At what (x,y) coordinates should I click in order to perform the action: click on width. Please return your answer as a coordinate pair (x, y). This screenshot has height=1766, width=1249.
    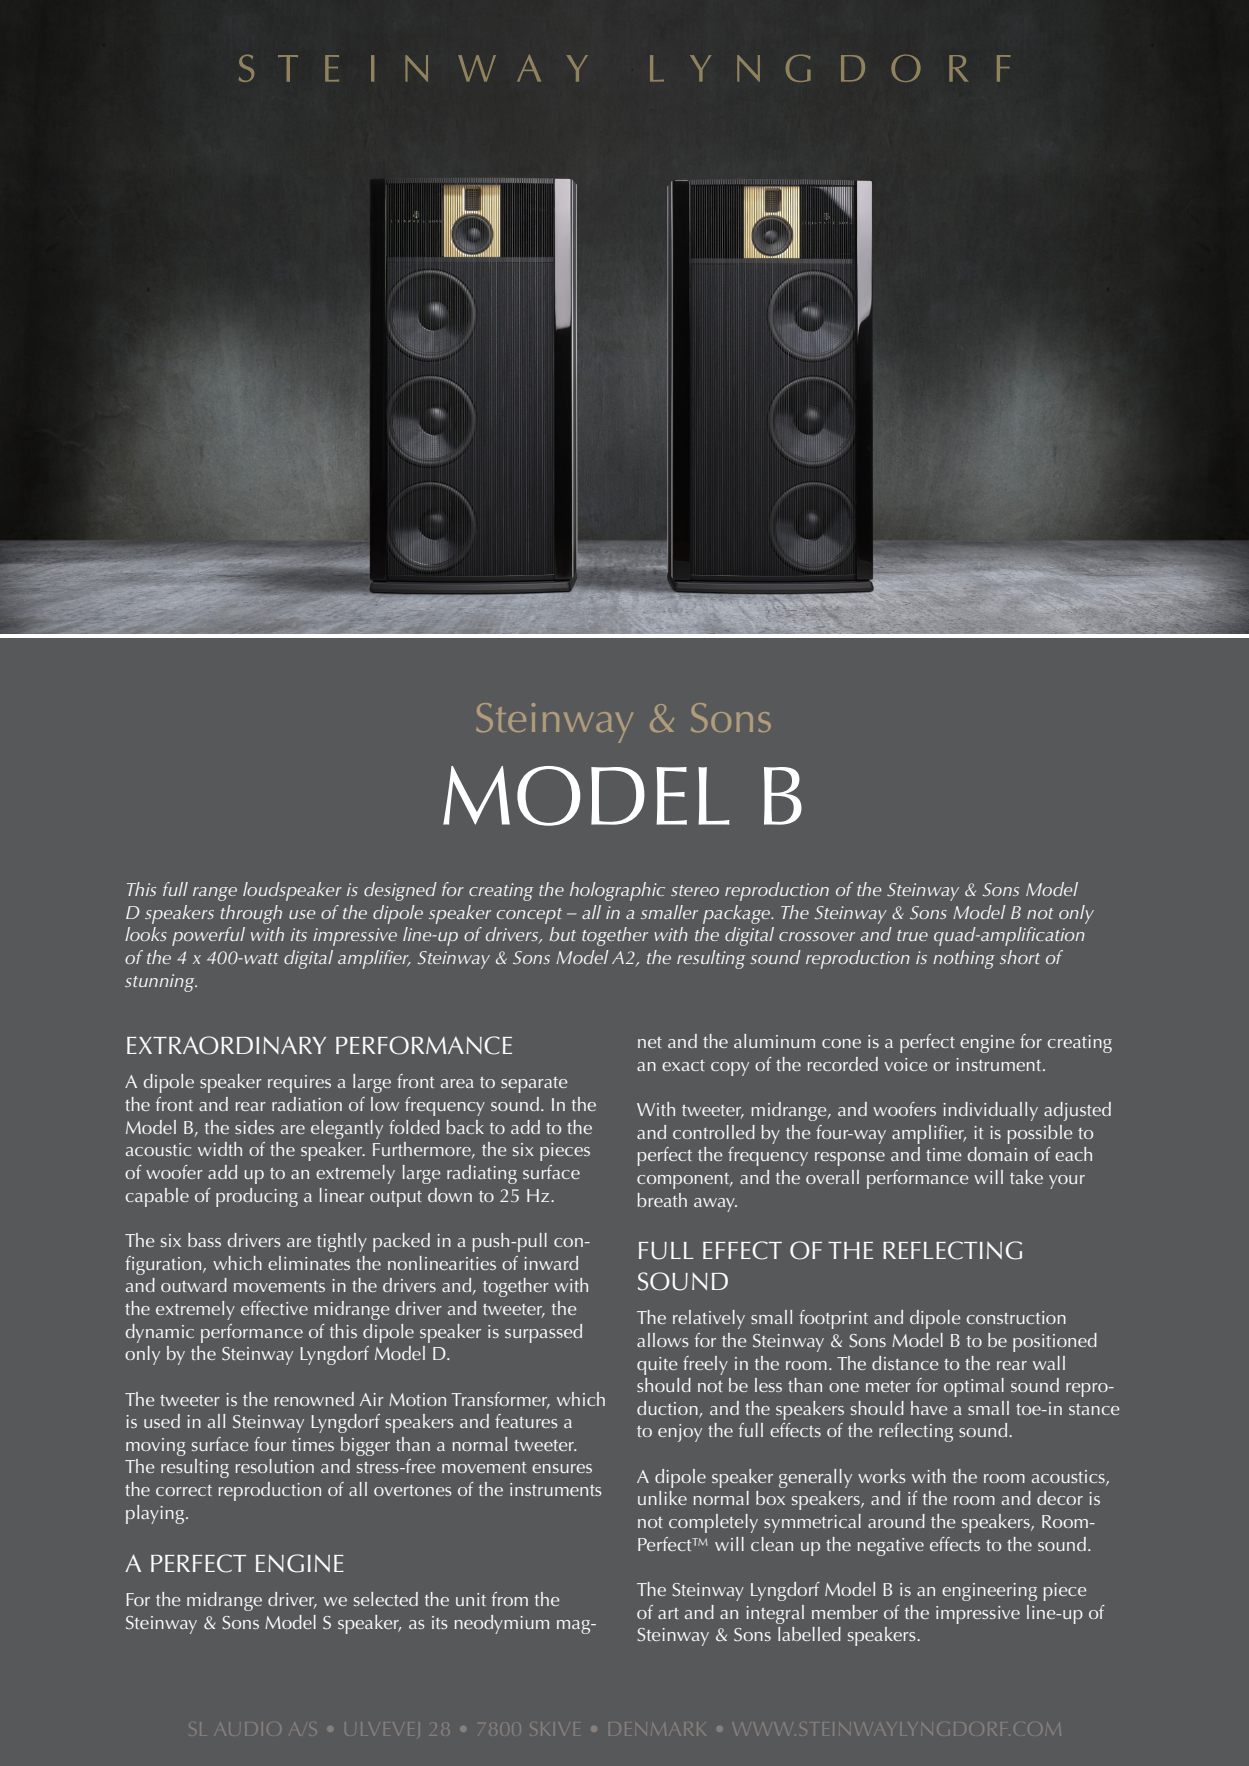
    Looking at the image, I should click on (220, 1149).
